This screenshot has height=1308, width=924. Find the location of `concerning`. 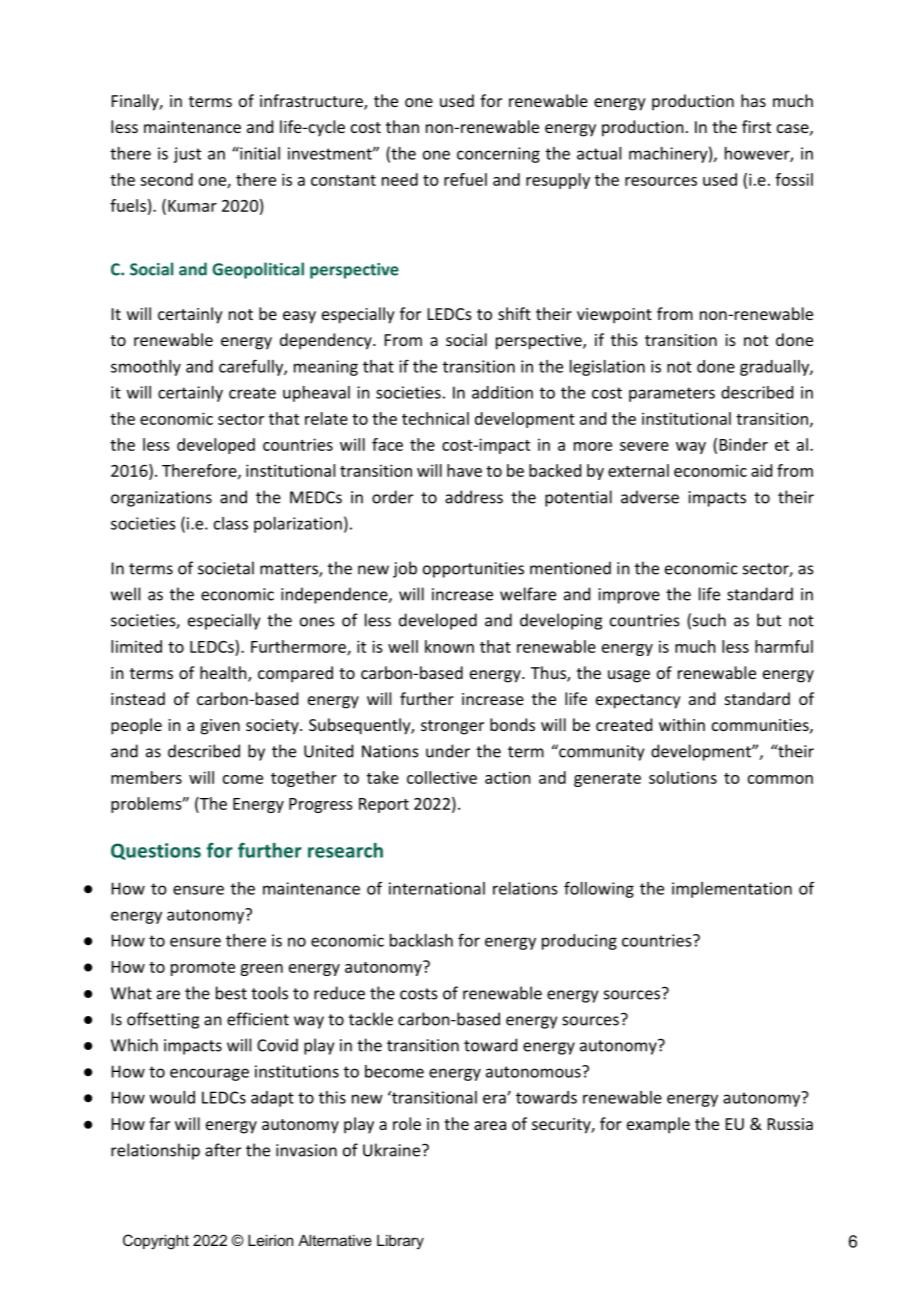

concerning is located at coordinates (498, 155).
